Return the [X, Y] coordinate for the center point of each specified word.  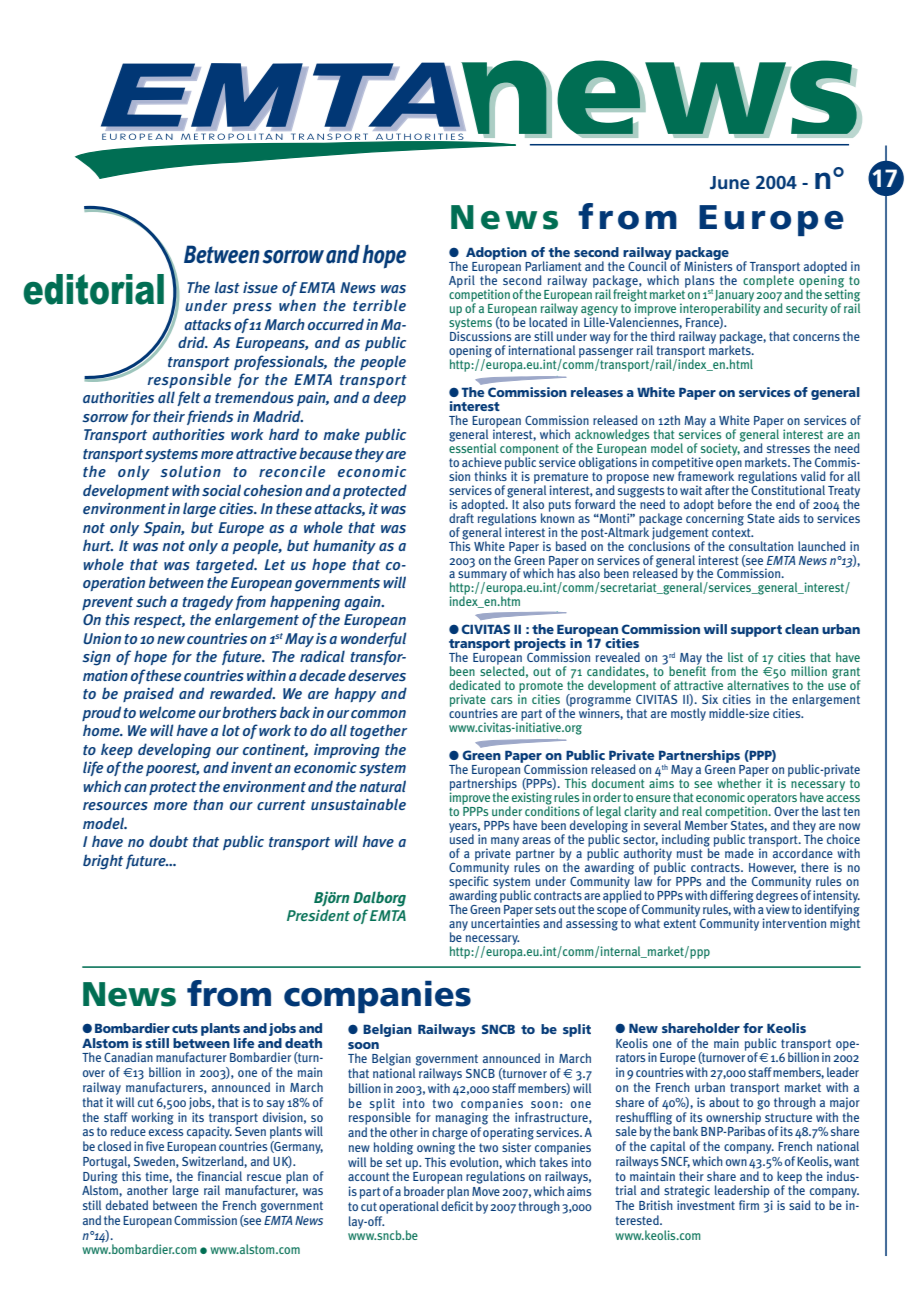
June [730, 182]
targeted [226, 566]
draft [461, 518]
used [462, 838]
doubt [168, 841]
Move [486, 1191]
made [739, 853]
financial [220, 1176]
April [462, 281]
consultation [761, 546]
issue [260, 287]
